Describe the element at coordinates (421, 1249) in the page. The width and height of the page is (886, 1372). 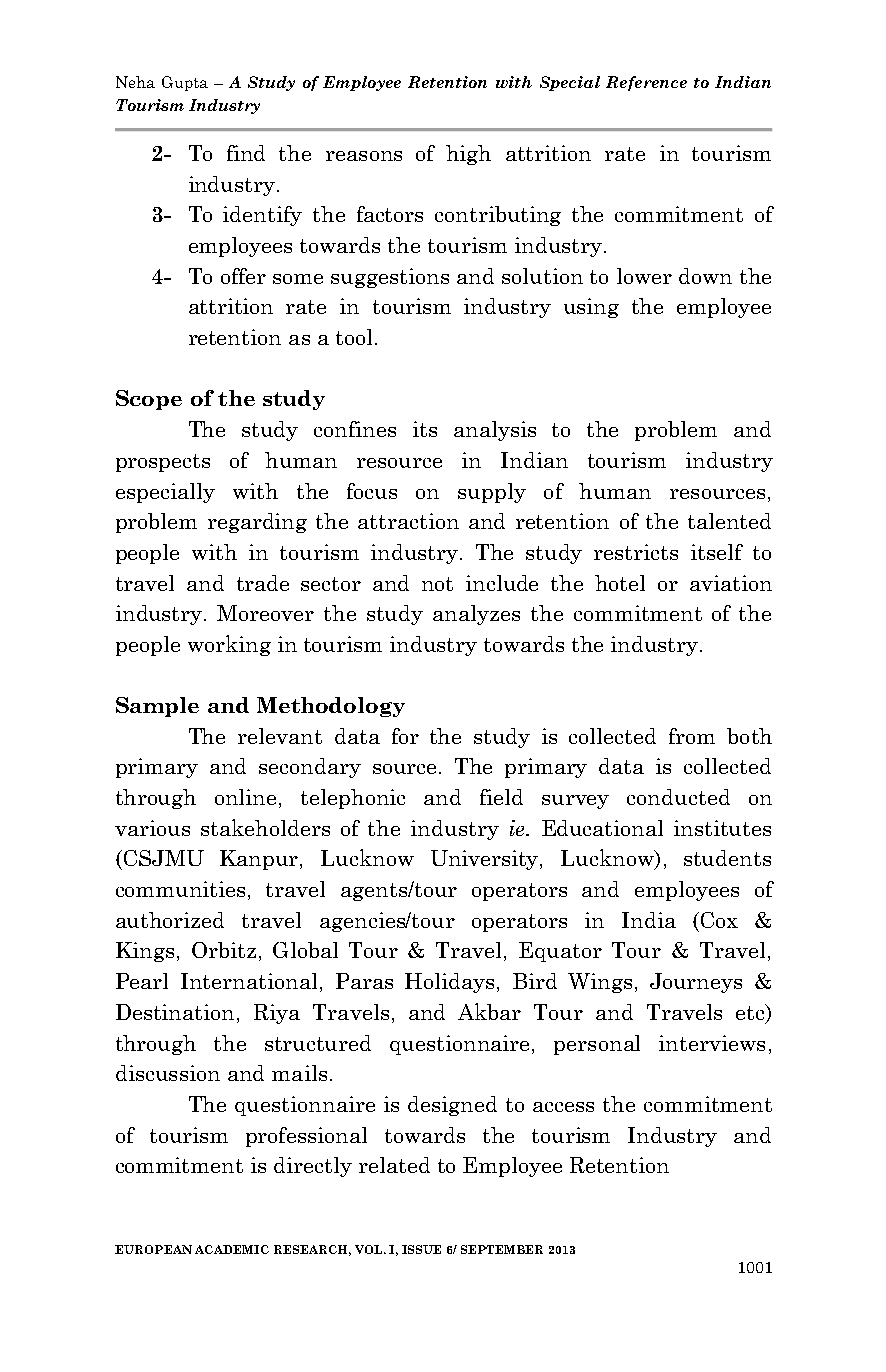
I see `ISSUE` at that location.
